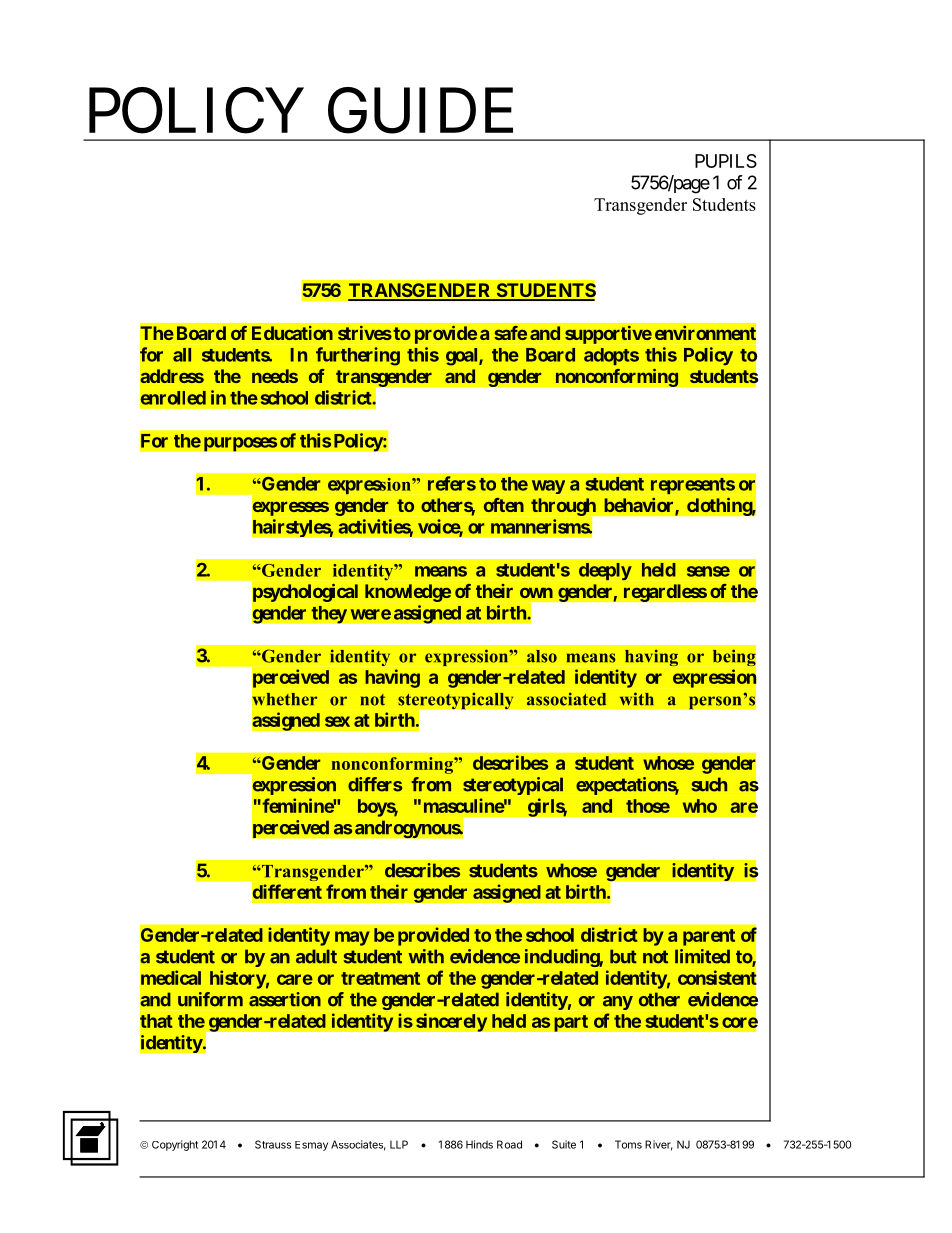  What do you see at coordinates (463, 357) in the screenshot?
I see `goal` at bounding box center [463, 357].
